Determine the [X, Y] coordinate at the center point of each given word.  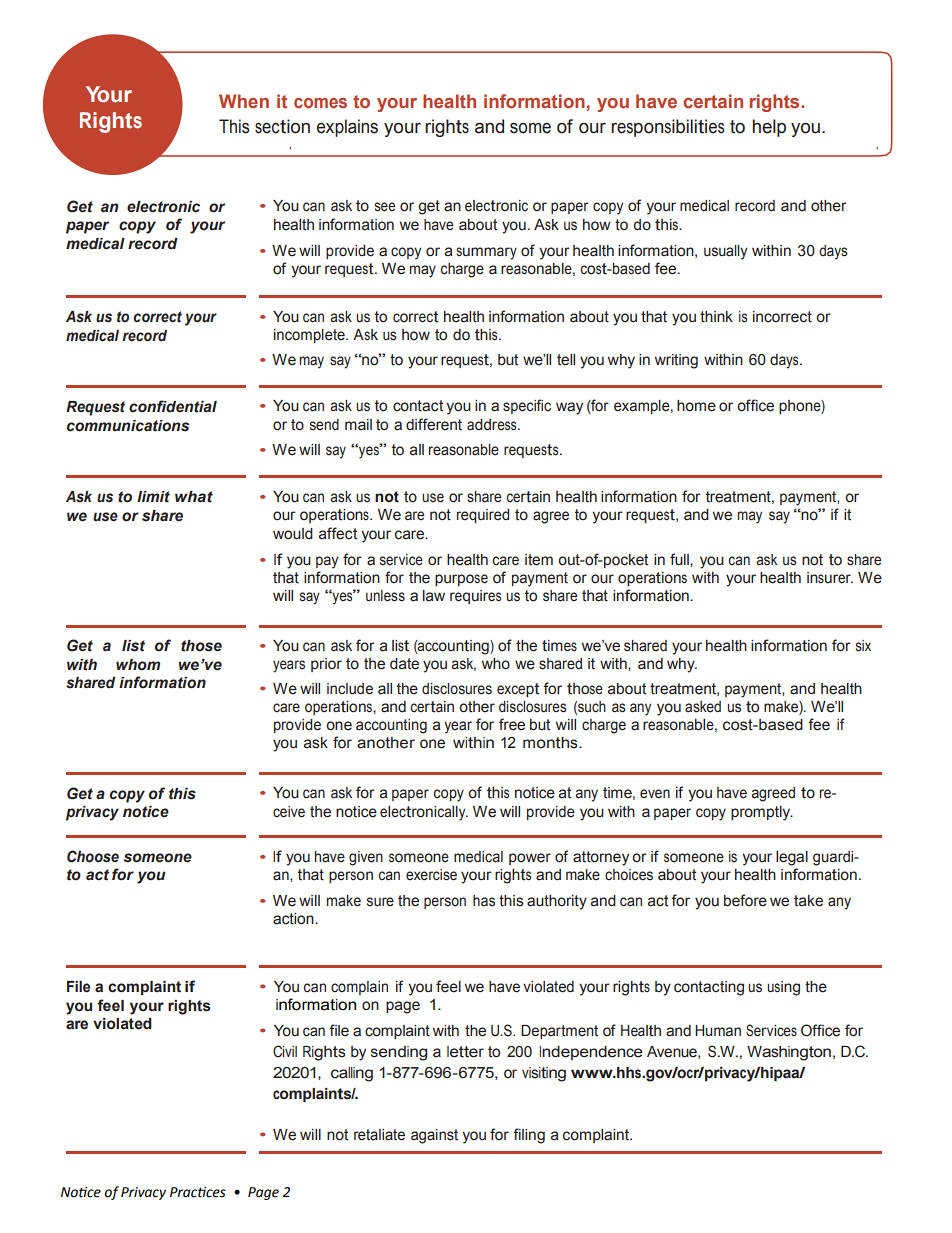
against [434, 1136]
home [696, 406]
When [244, 101]
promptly [762, 813]
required [483, 516]
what [194, 497]
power [530, 859]
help [769, 128]
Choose [93, 856]
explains [347, 128]
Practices [198, 1192]
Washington [789, 1053]
